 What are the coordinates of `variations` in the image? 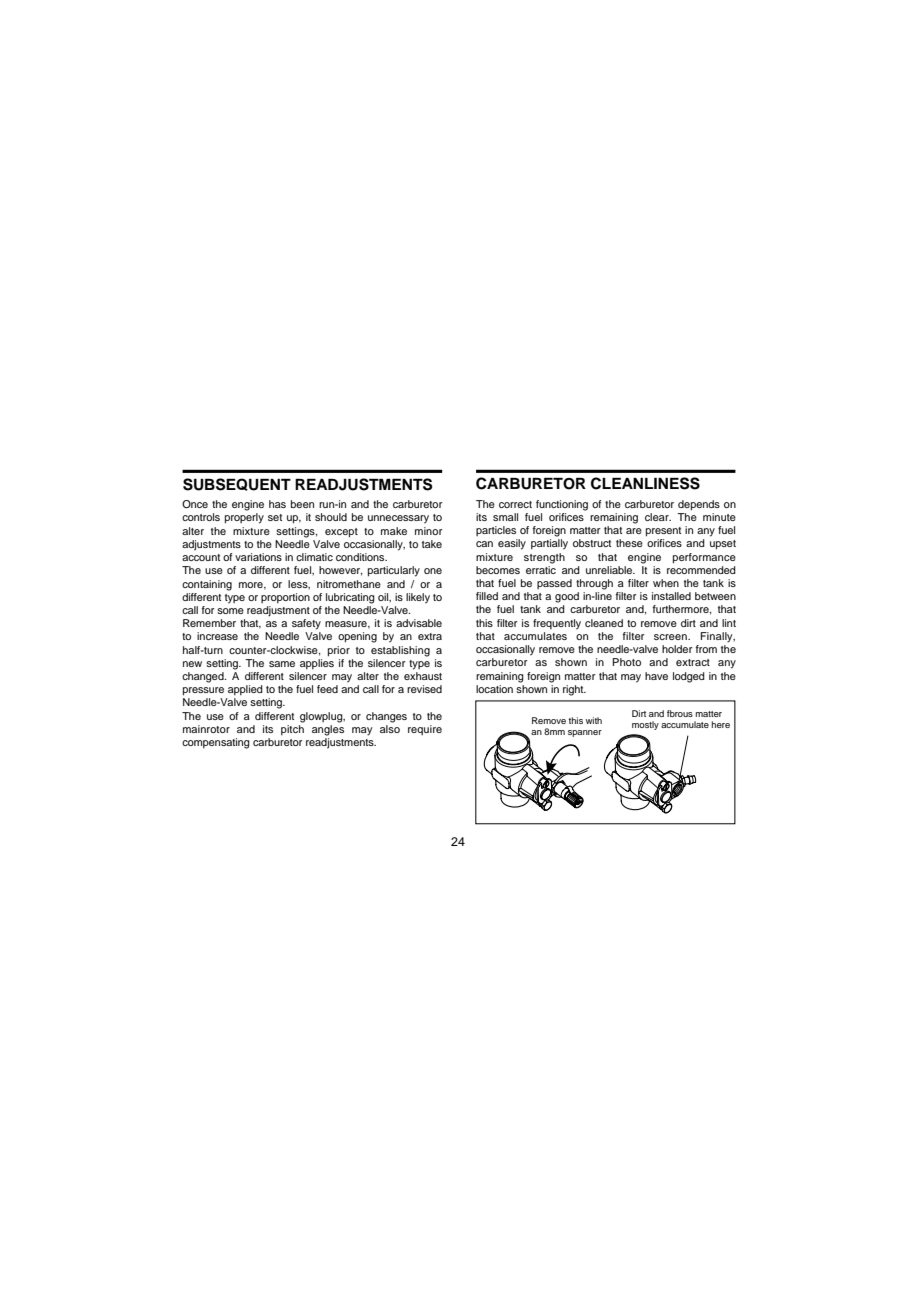 It's located at (258, 557).
